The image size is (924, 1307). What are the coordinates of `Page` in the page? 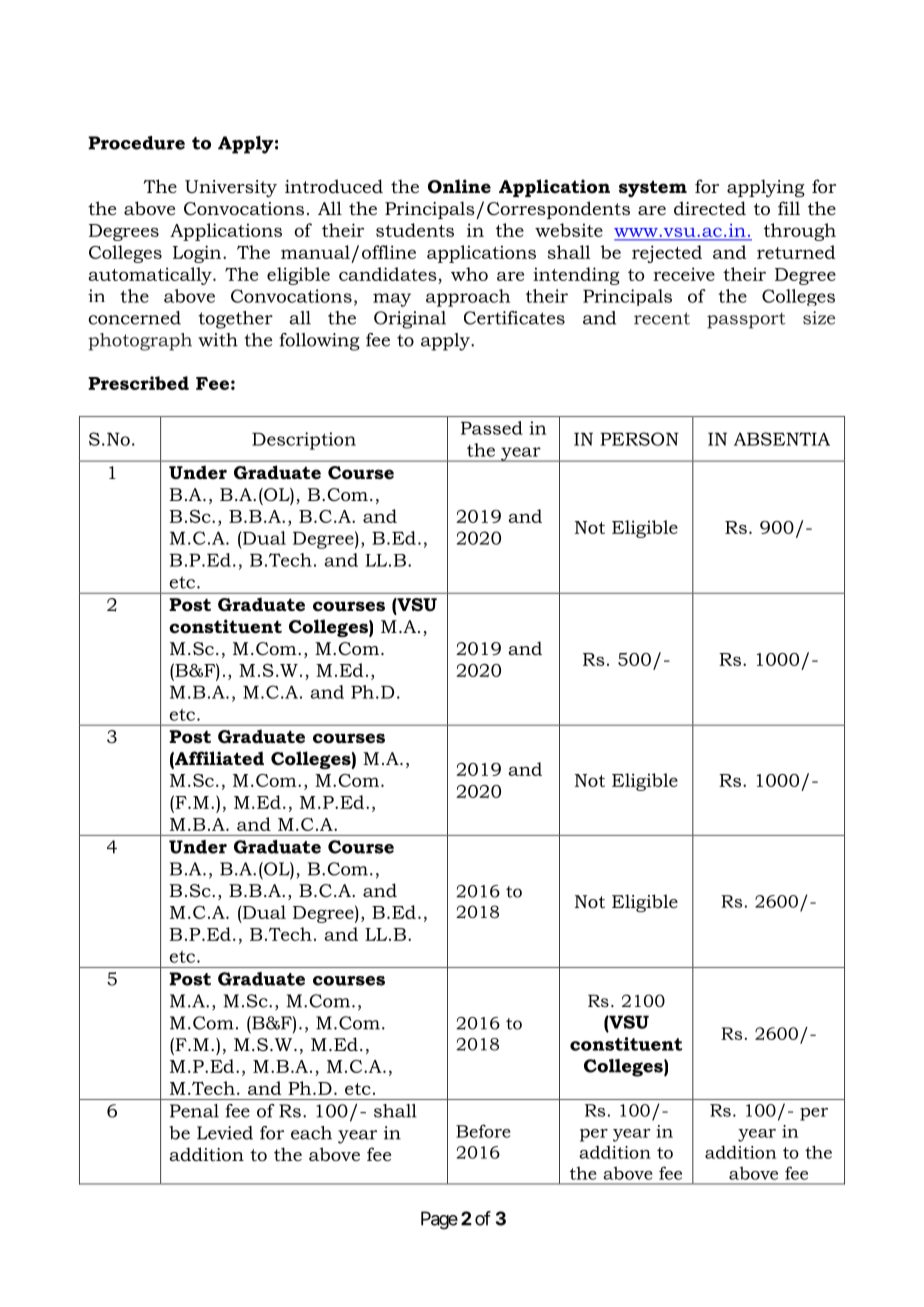 It's located at (439, 1220).
